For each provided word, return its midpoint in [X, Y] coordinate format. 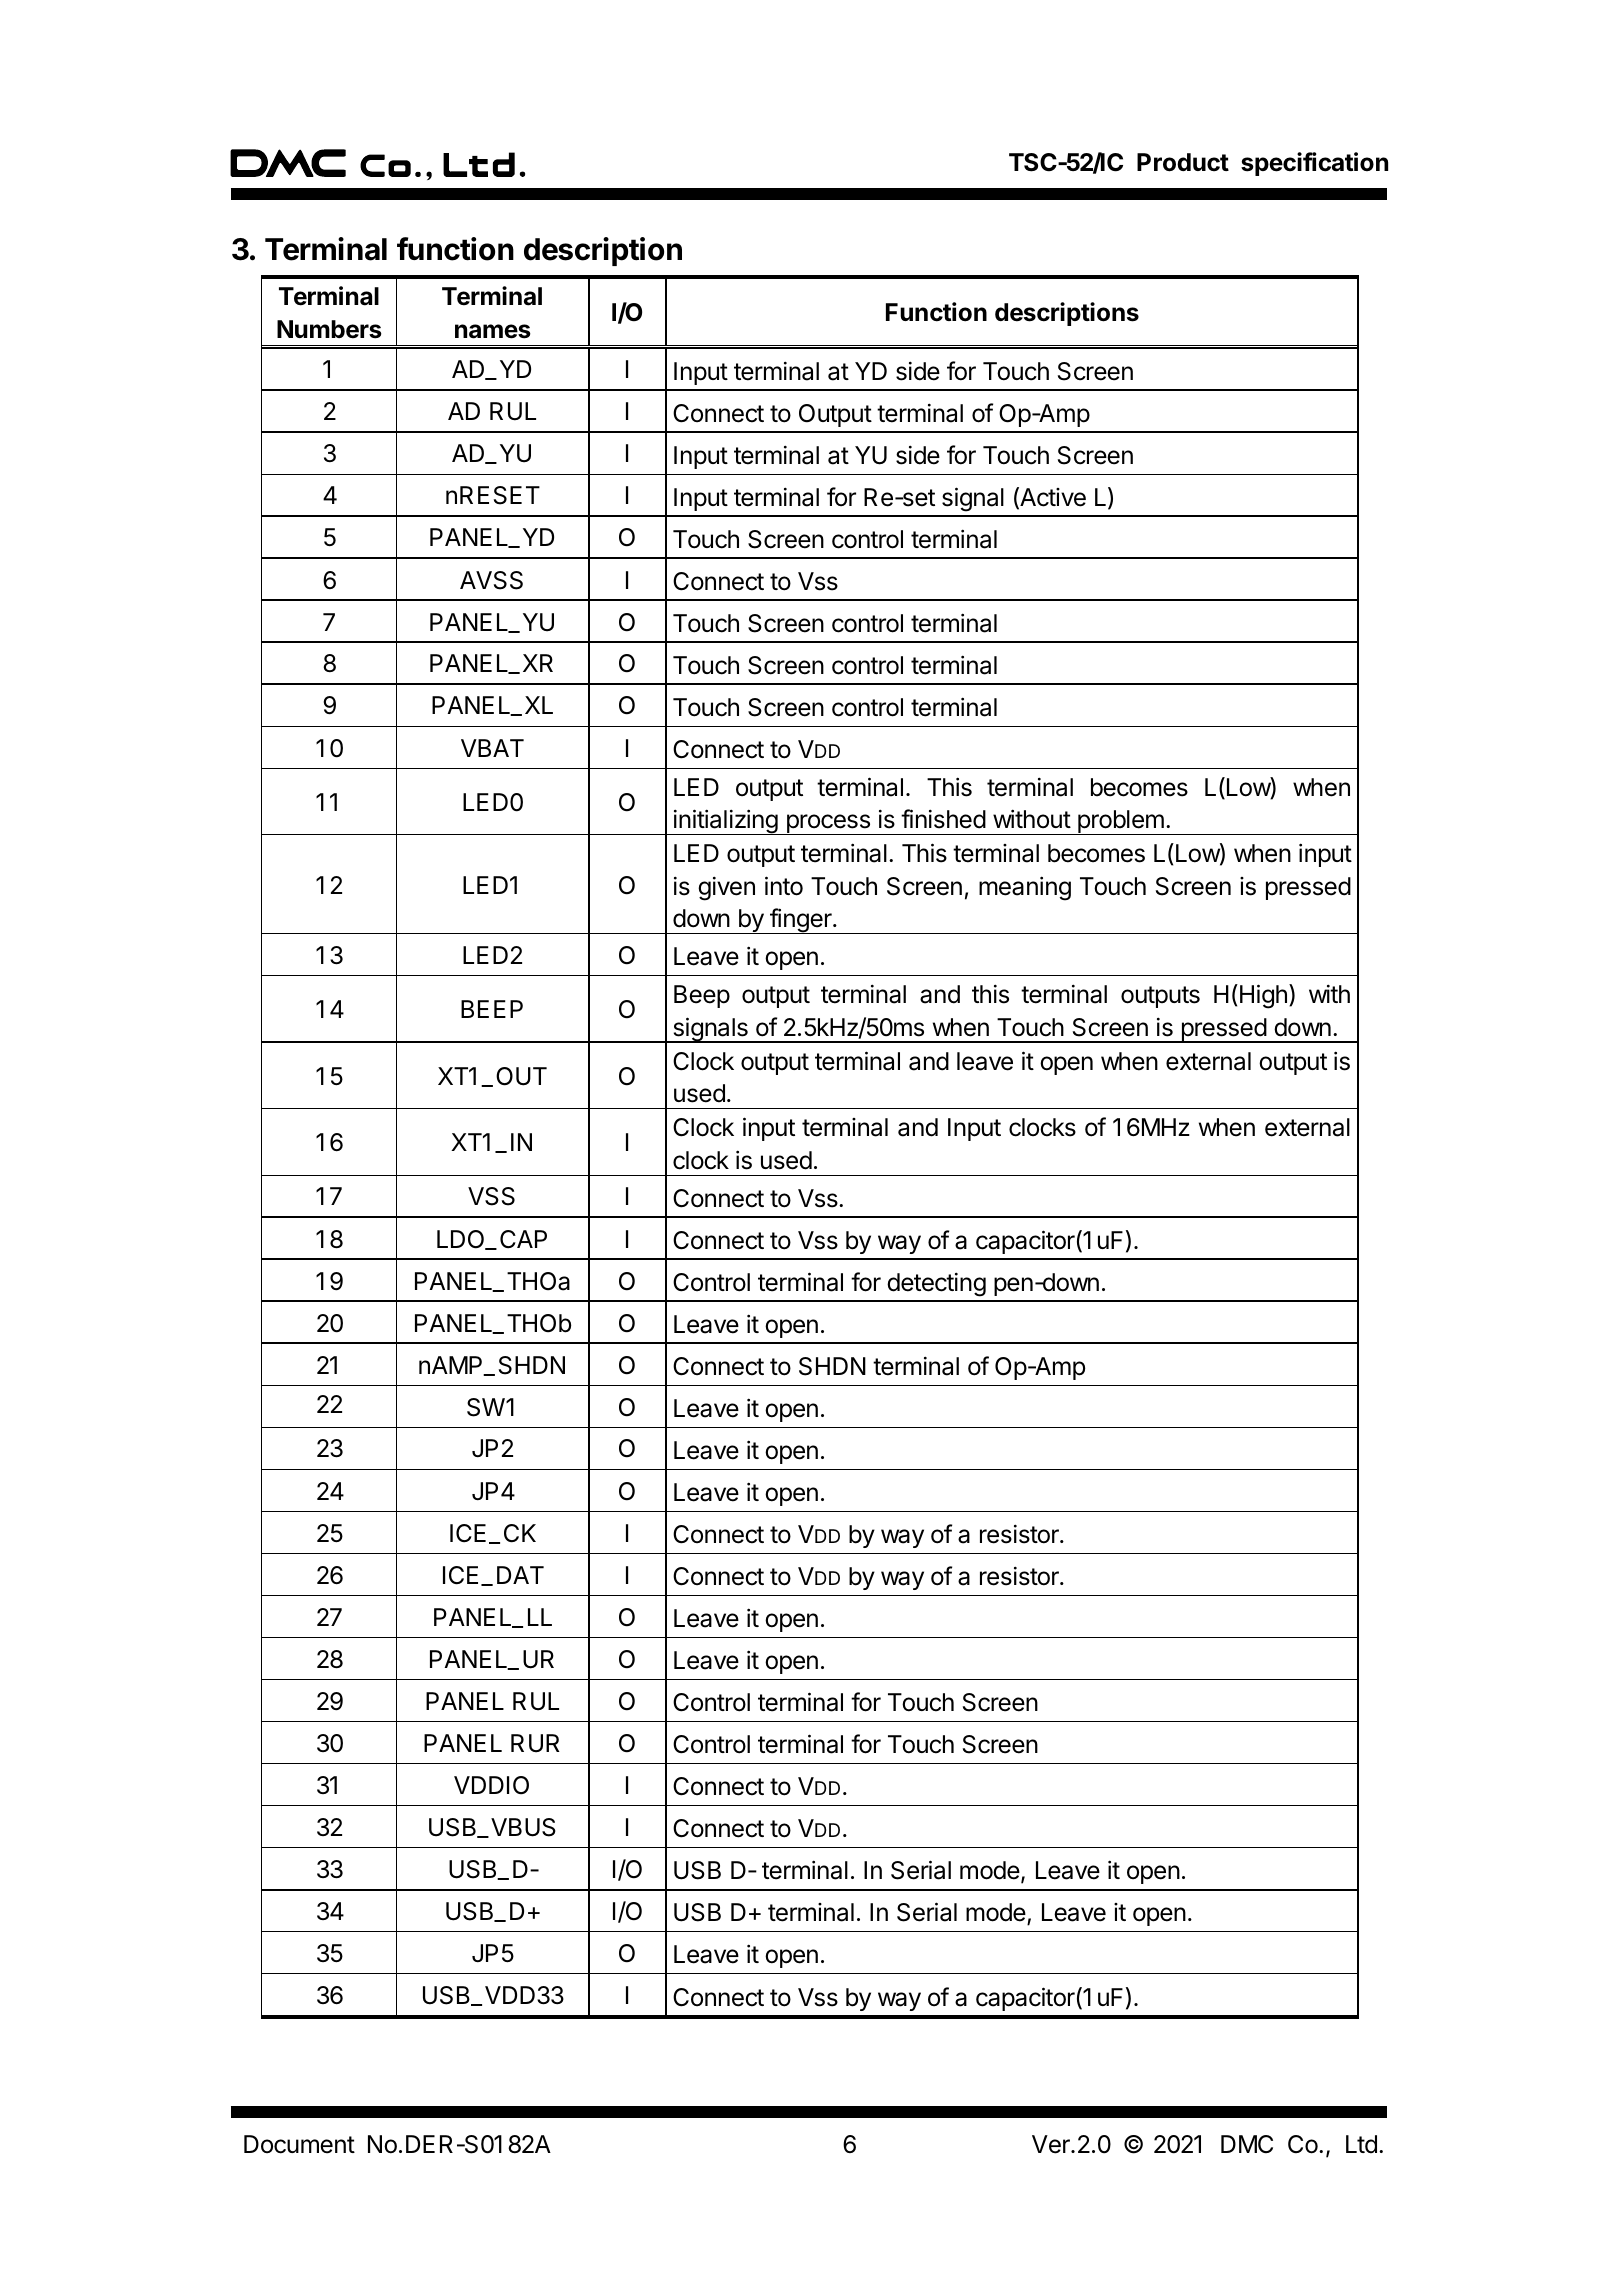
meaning [1025, 888]
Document [299, 2144]
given [726, 888]
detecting [936, 1284]
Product [1183, 162]
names [493, 331]
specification [1314, 164]
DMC [1247, 2144]
